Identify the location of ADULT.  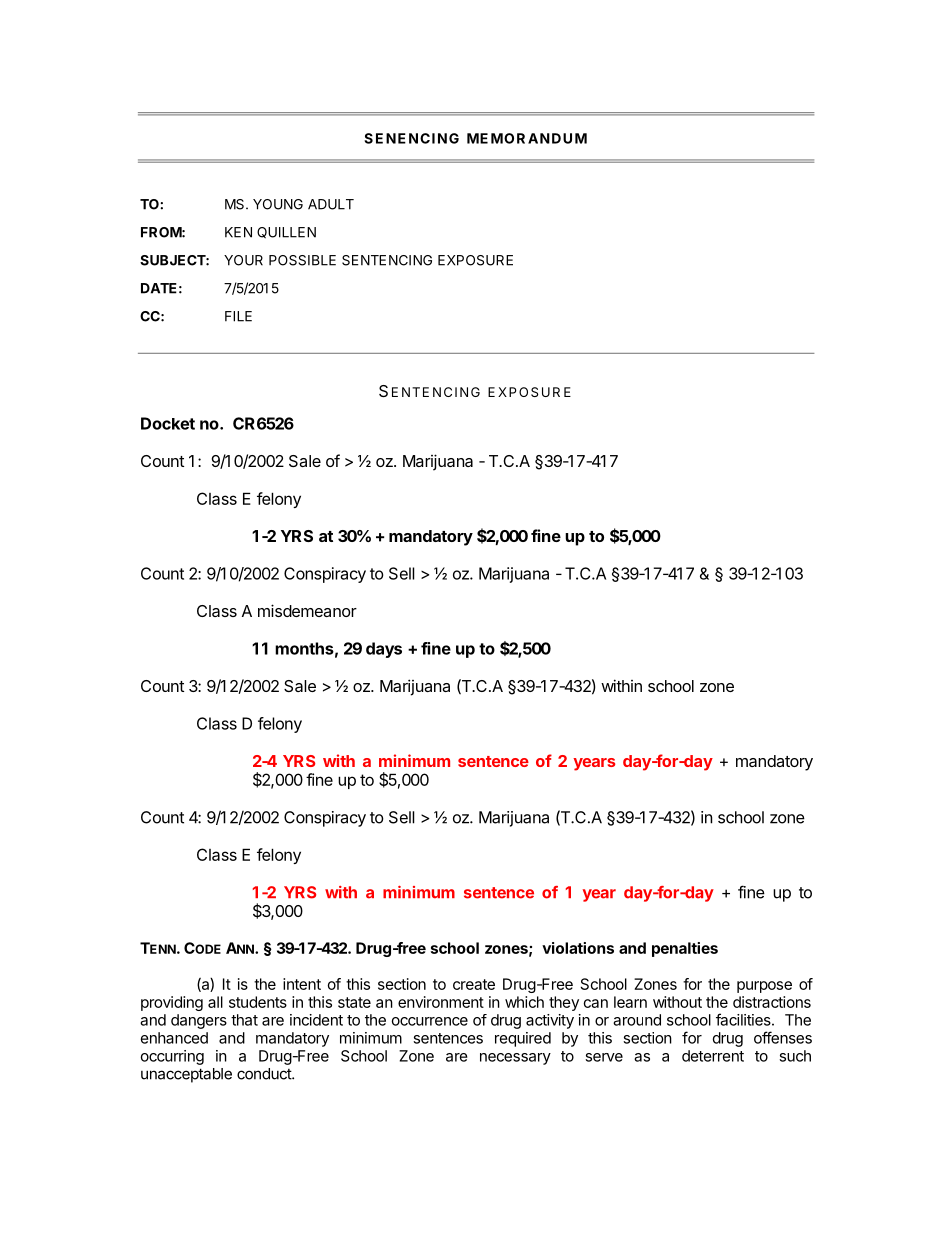
(331, 204).
